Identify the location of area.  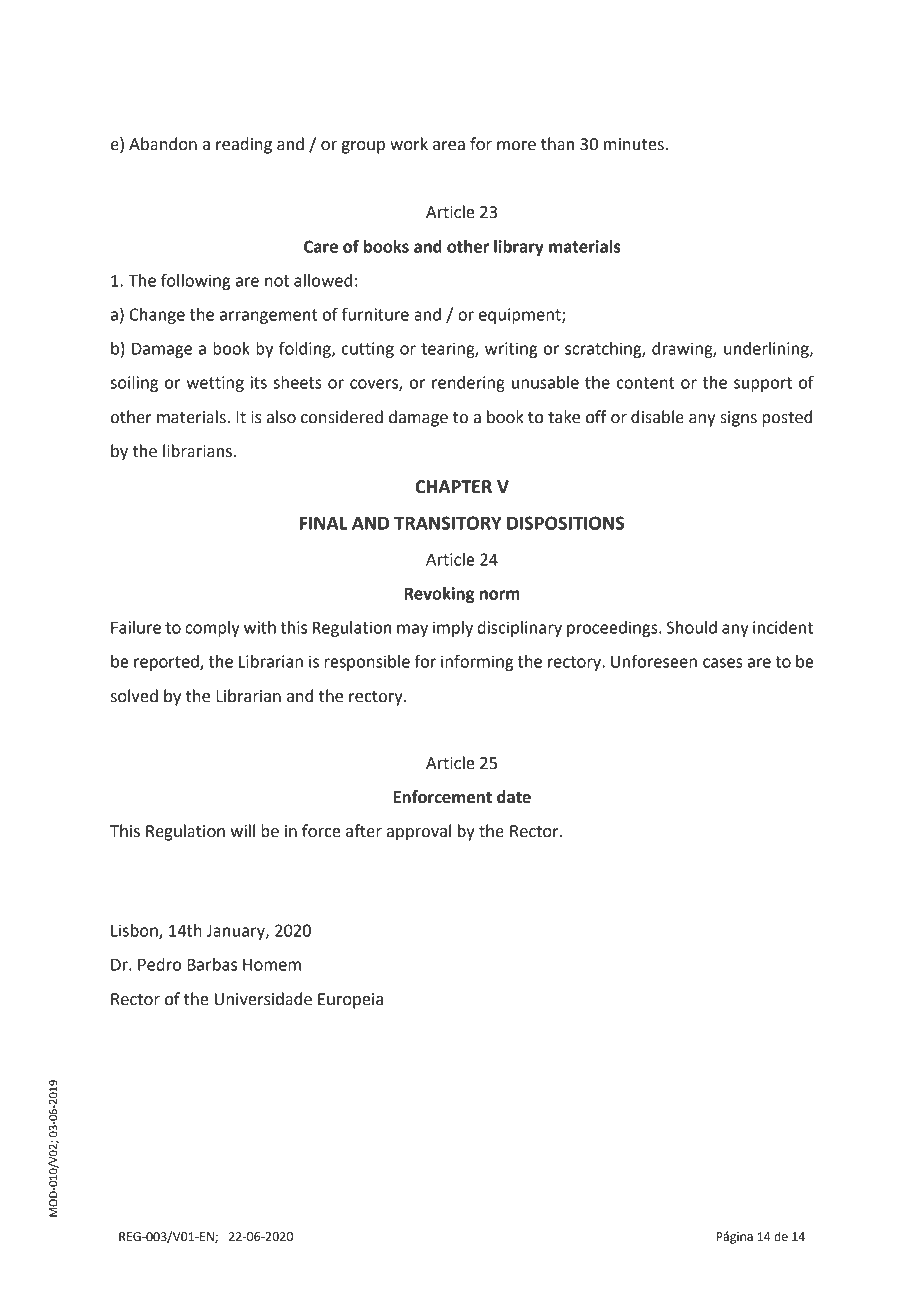
(449, 146).
